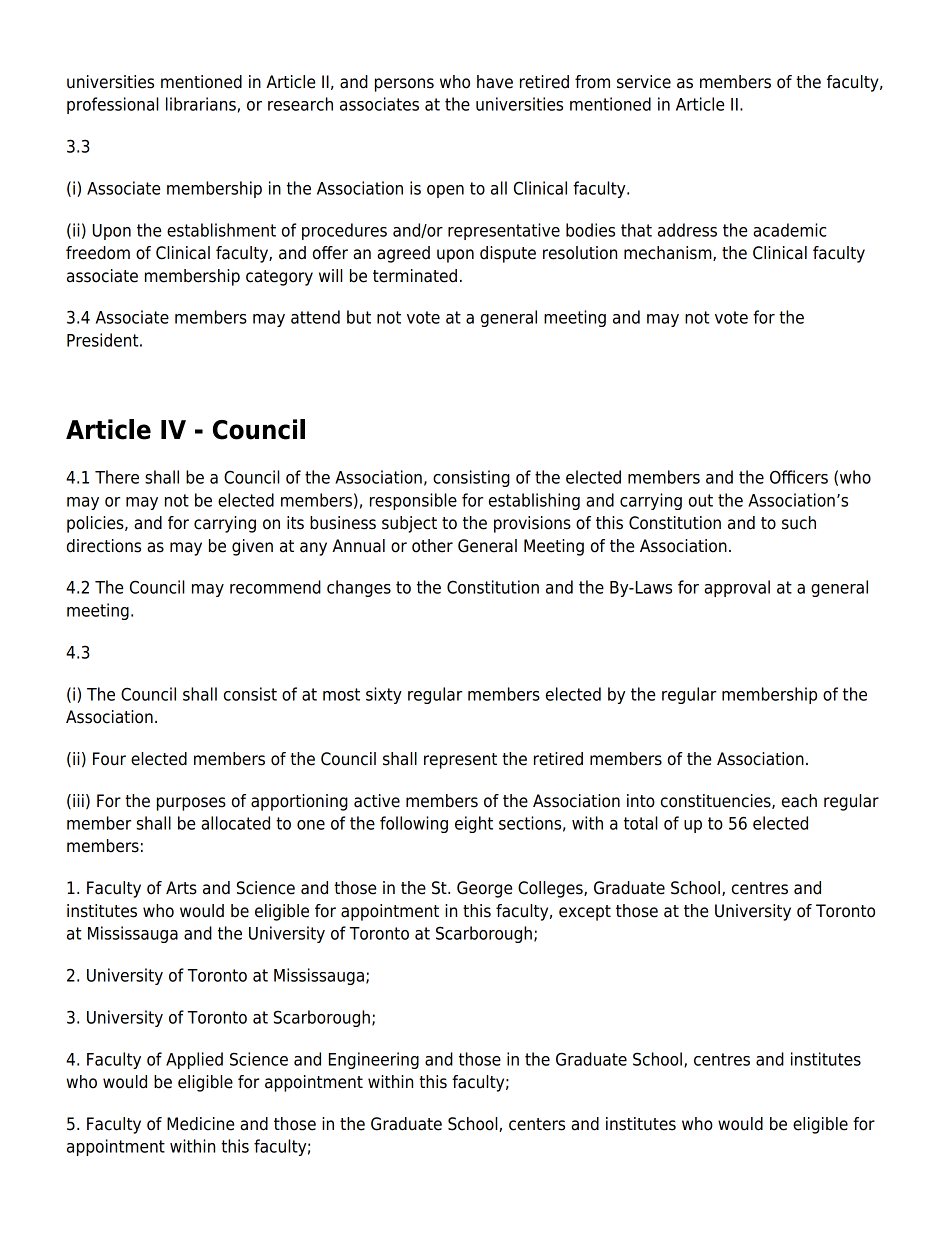 The height and width of the screenshot is (1233, 952). I want to click on librarians, so click(201, 104).
